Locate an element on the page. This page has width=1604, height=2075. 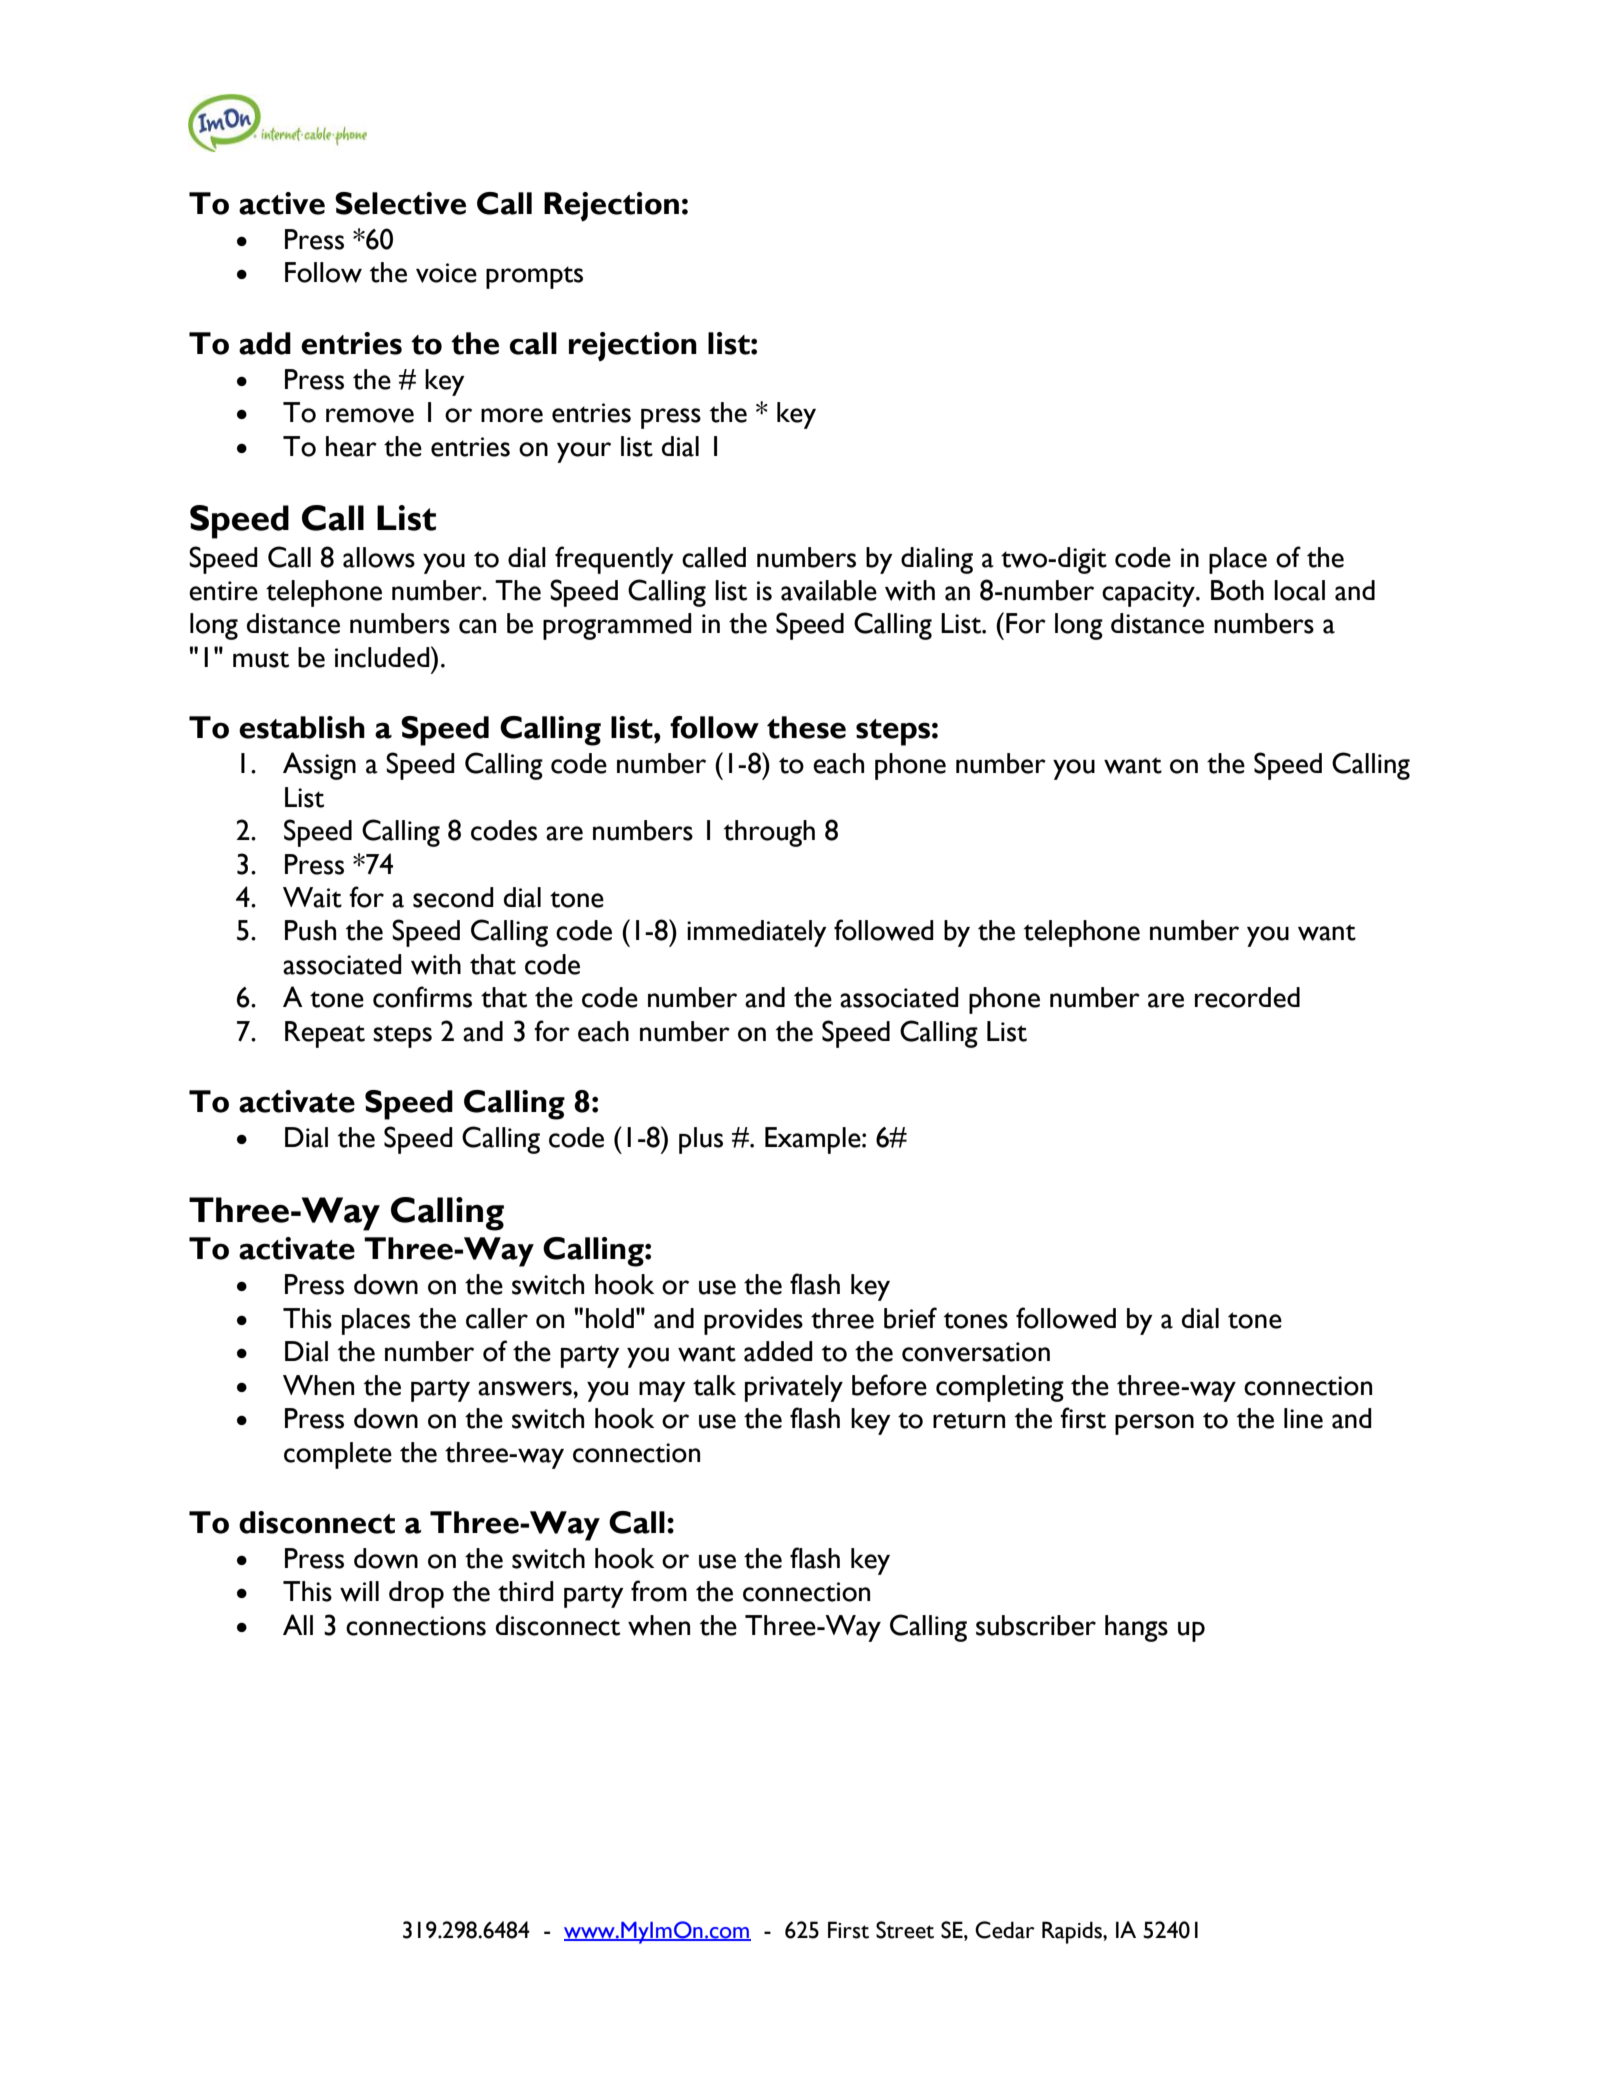
will is located at coordinates (359, 1591).
